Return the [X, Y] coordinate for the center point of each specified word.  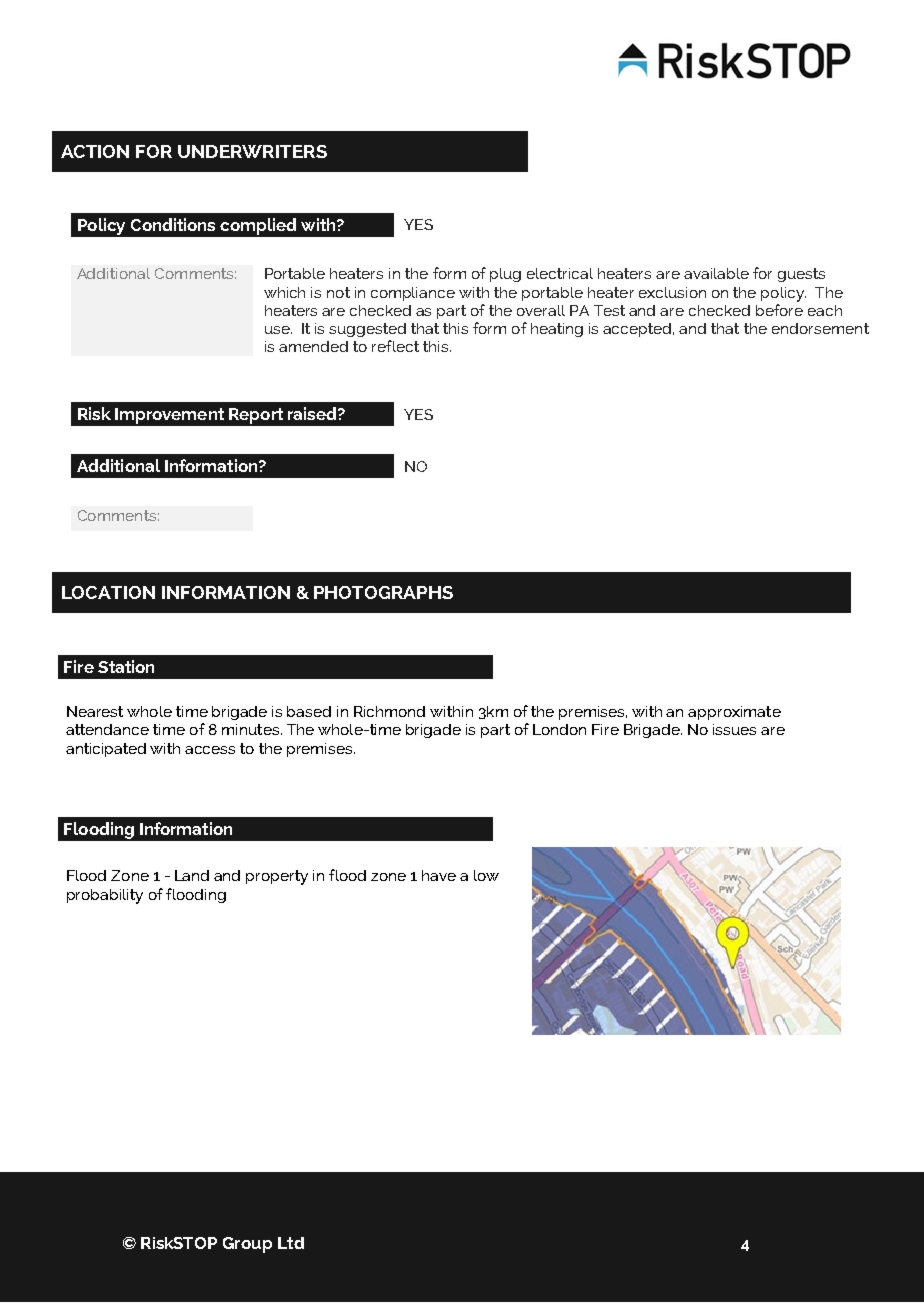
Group [247, 1245]
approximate [734, 713]
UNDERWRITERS [252, 151]
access [210, 750]
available [716, 273]
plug [505, 275]
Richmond [389, 711]
